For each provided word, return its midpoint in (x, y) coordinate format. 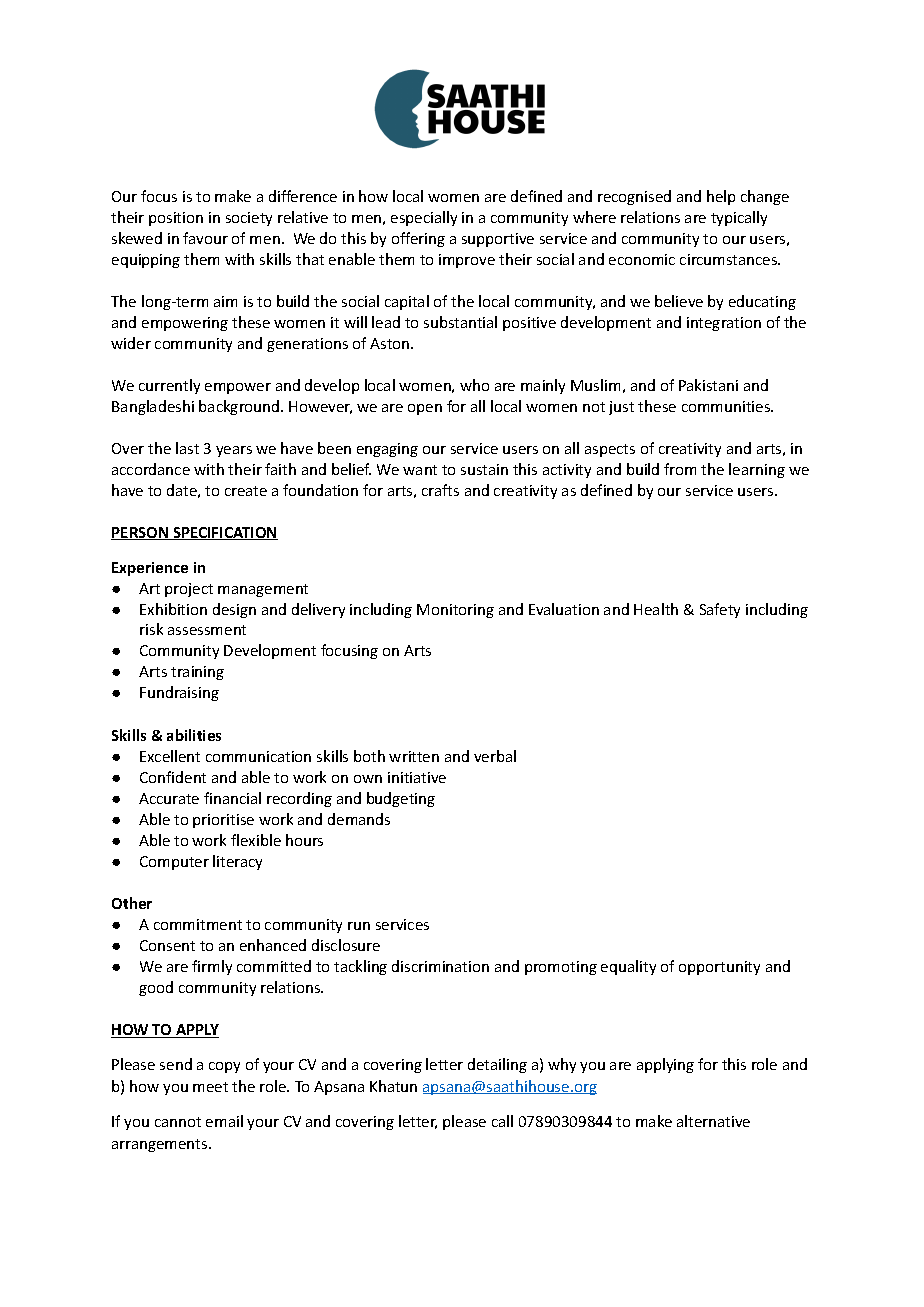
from (680, 469)
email (224, 1121)
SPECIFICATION (224, 533)
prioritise (223, 821)
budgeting (401, 799)
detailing (497, 1065)
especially (424, 218)
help (721, 197)
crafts (440, 490)
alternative (713, 1121)
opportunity (719, 968)
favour (205, 238)
